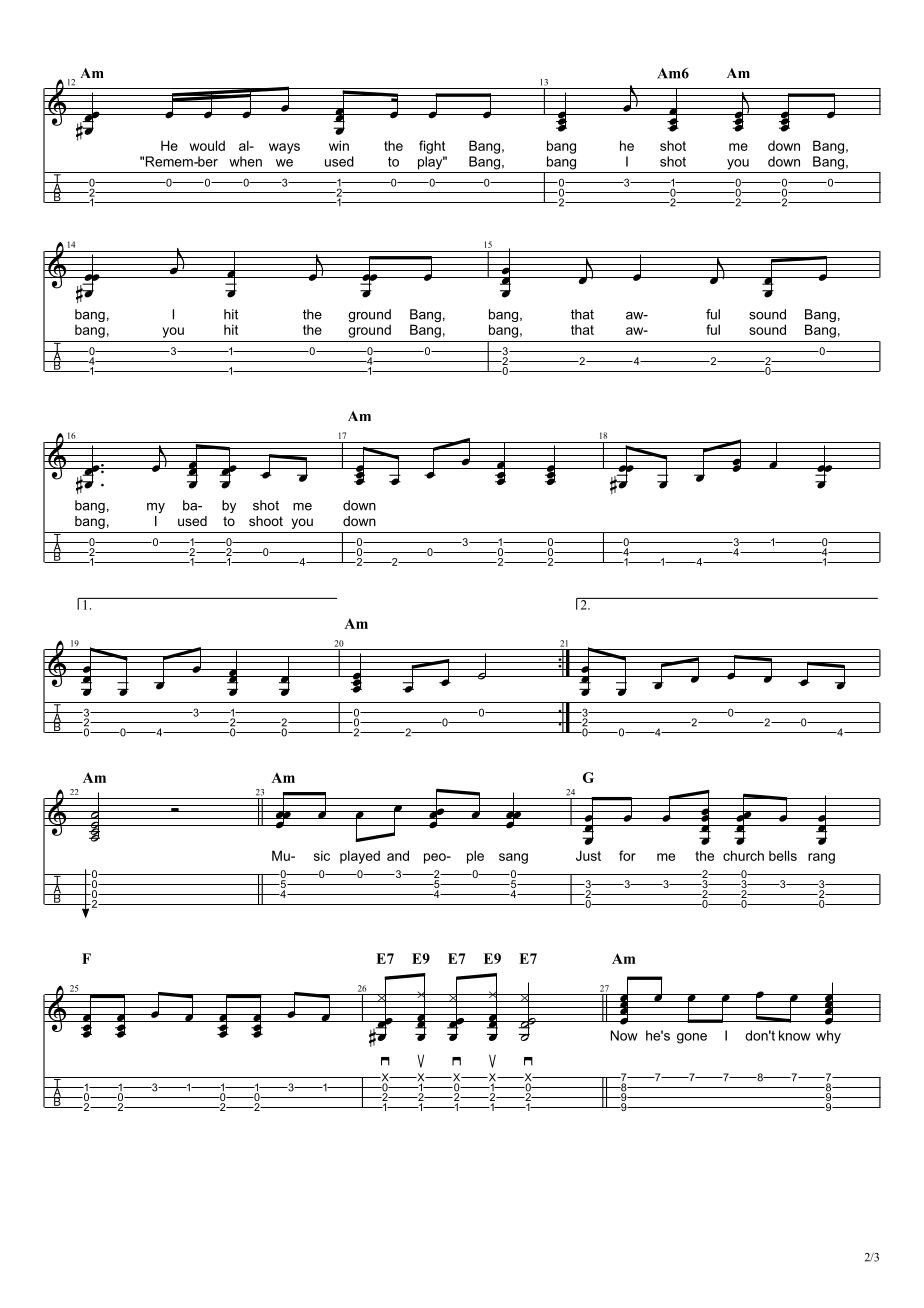 The width and height of the document is (924, 1308). What do you see at coordinates (245, 161) in the document?
I see `when` at bounding box center [245, 161].
